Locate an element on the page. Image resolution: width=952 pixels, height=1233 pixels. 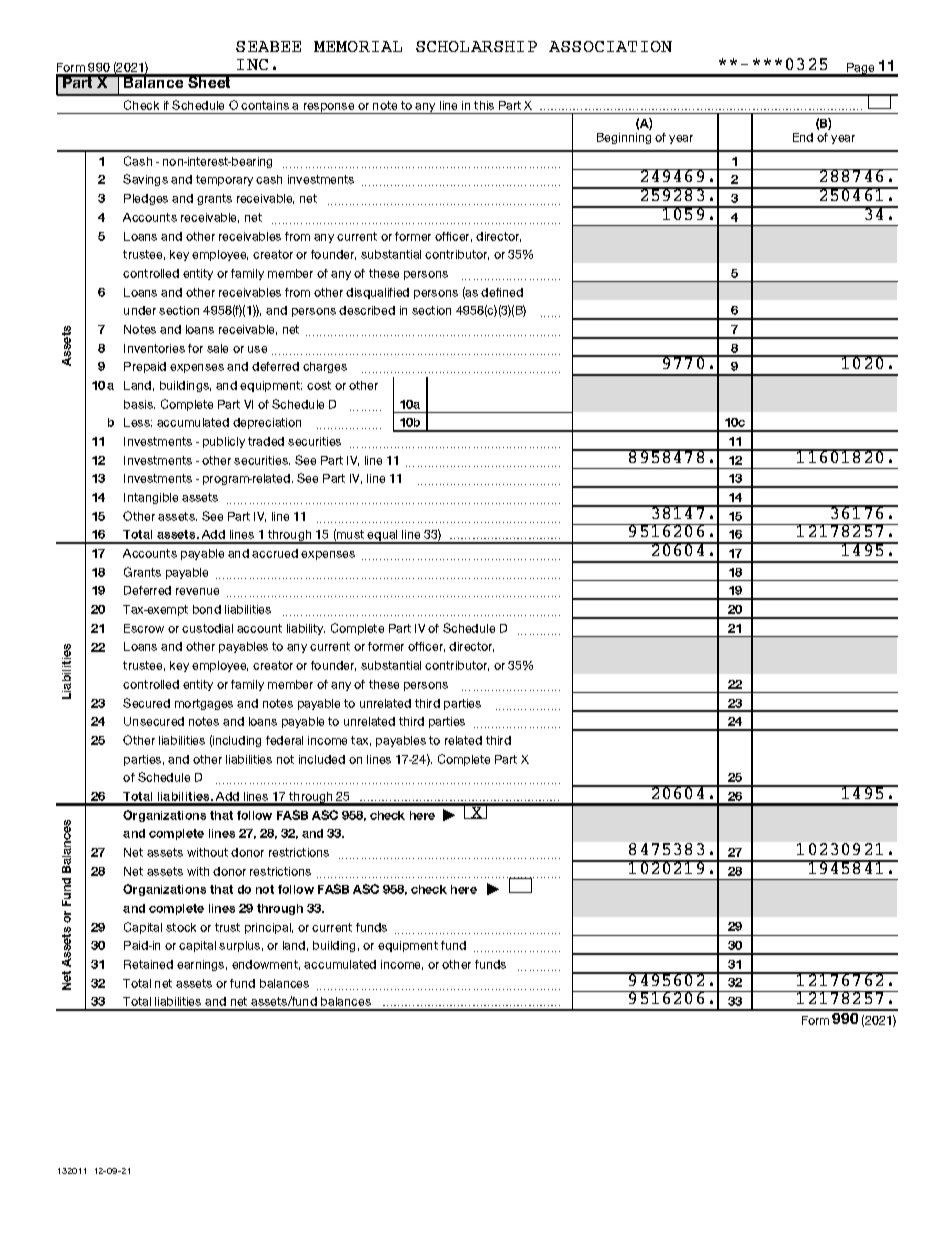
liability is located at coordinates (306, 629).
